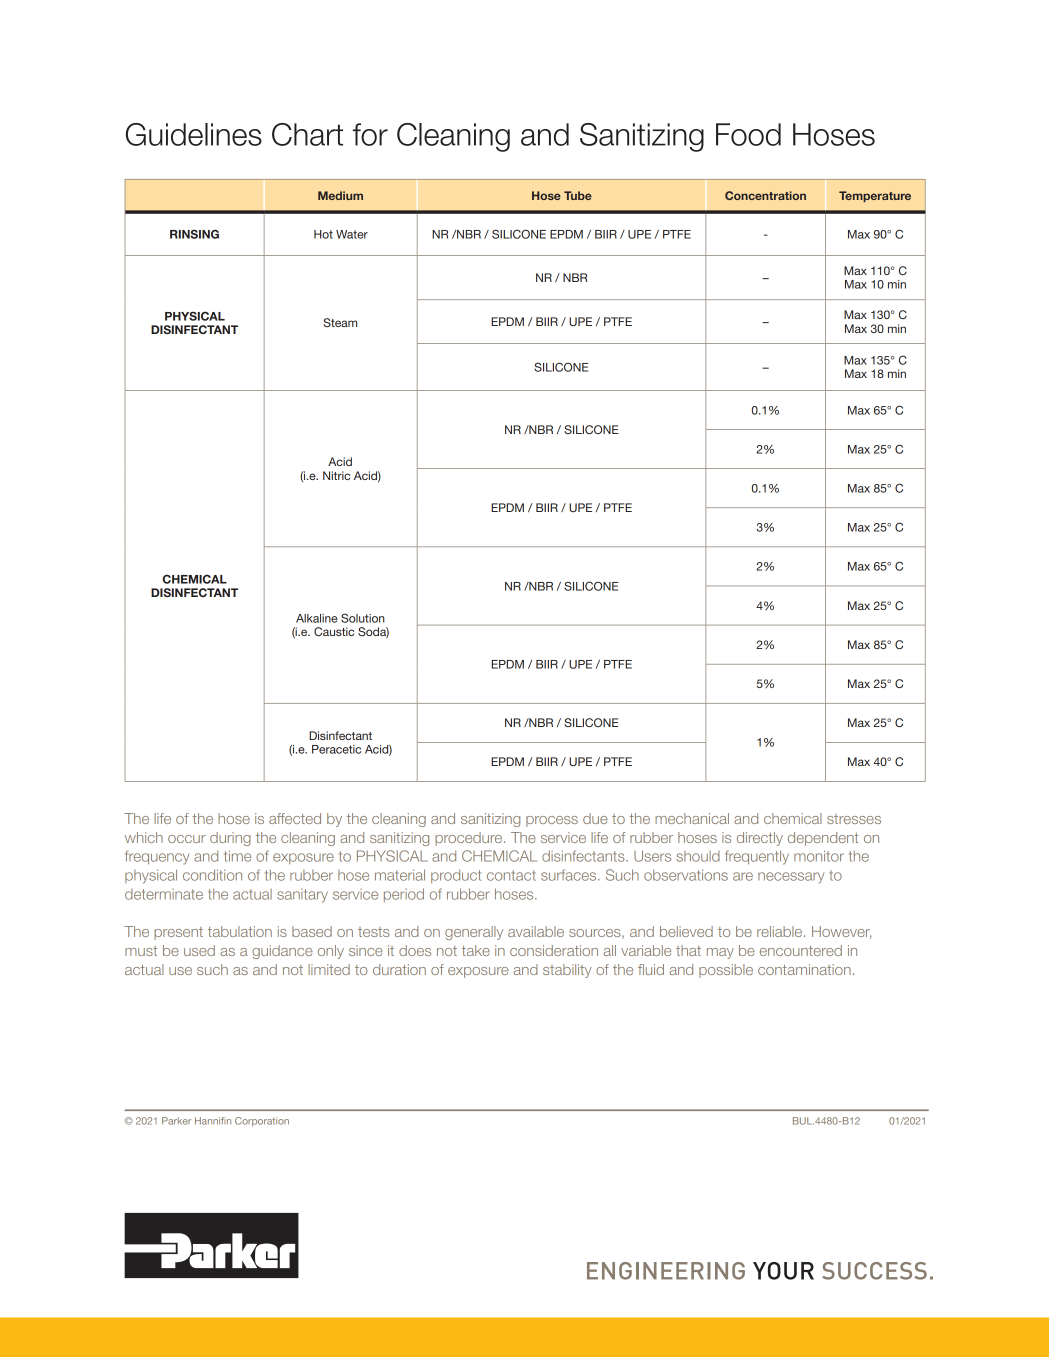 The height and width of the image is (1357, 1049). What do you see at coordinates (511, 875) in the image?
I see `contact` at bounding box center [511, 875].
